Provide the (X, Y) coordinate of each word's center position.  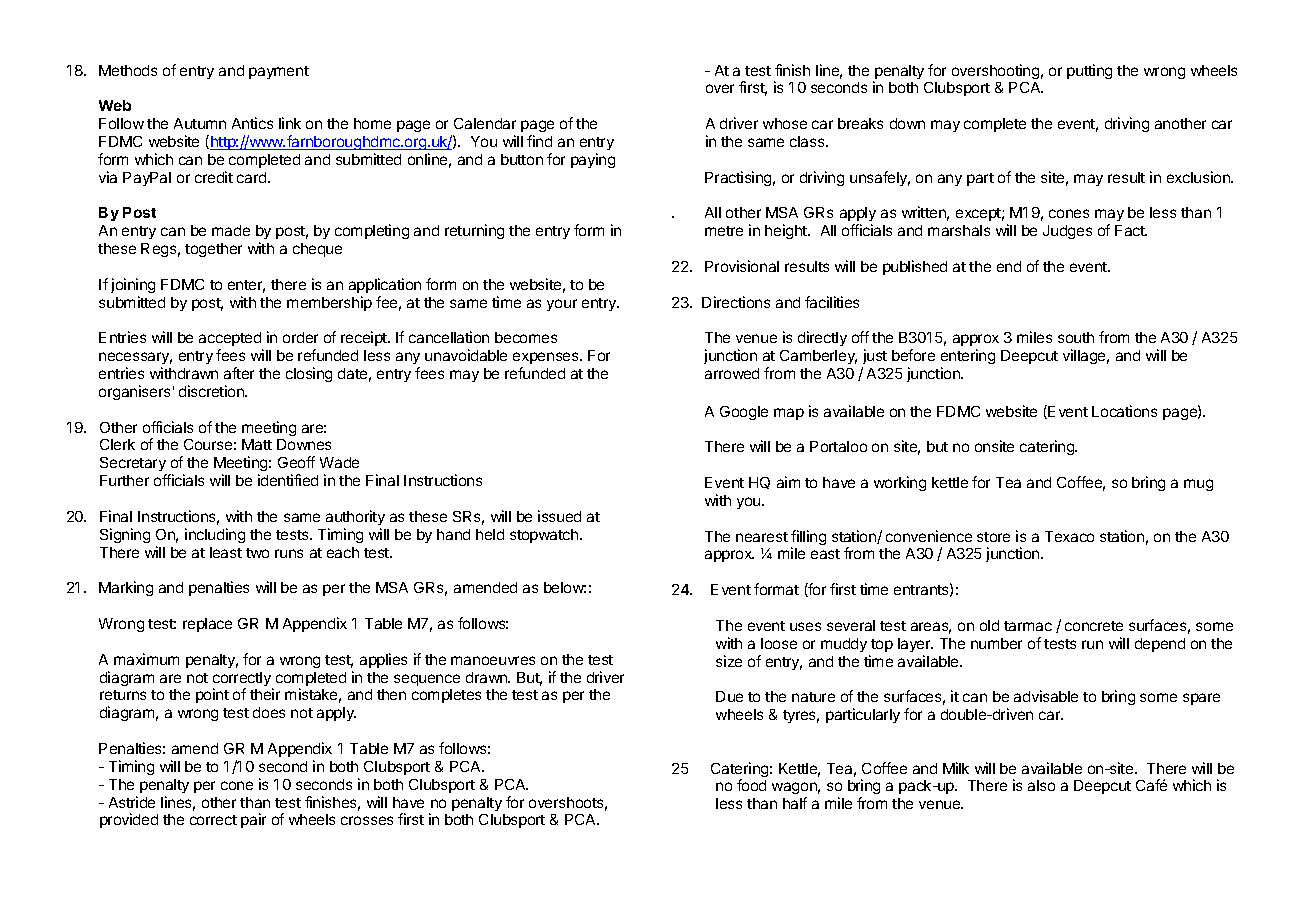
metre (724, 231)
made (231, 230)
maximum (146, 659)
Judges (1067, 232)
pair (253, 820)
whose (785, 123)
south (1076, 337)
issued (559, 516)
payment (279, 72)
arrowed (732, 373)
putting (1089, 71)
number (996, 643)
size (729, 661)
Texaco (1069, 536)
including (215, 535)
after (239, 373)
